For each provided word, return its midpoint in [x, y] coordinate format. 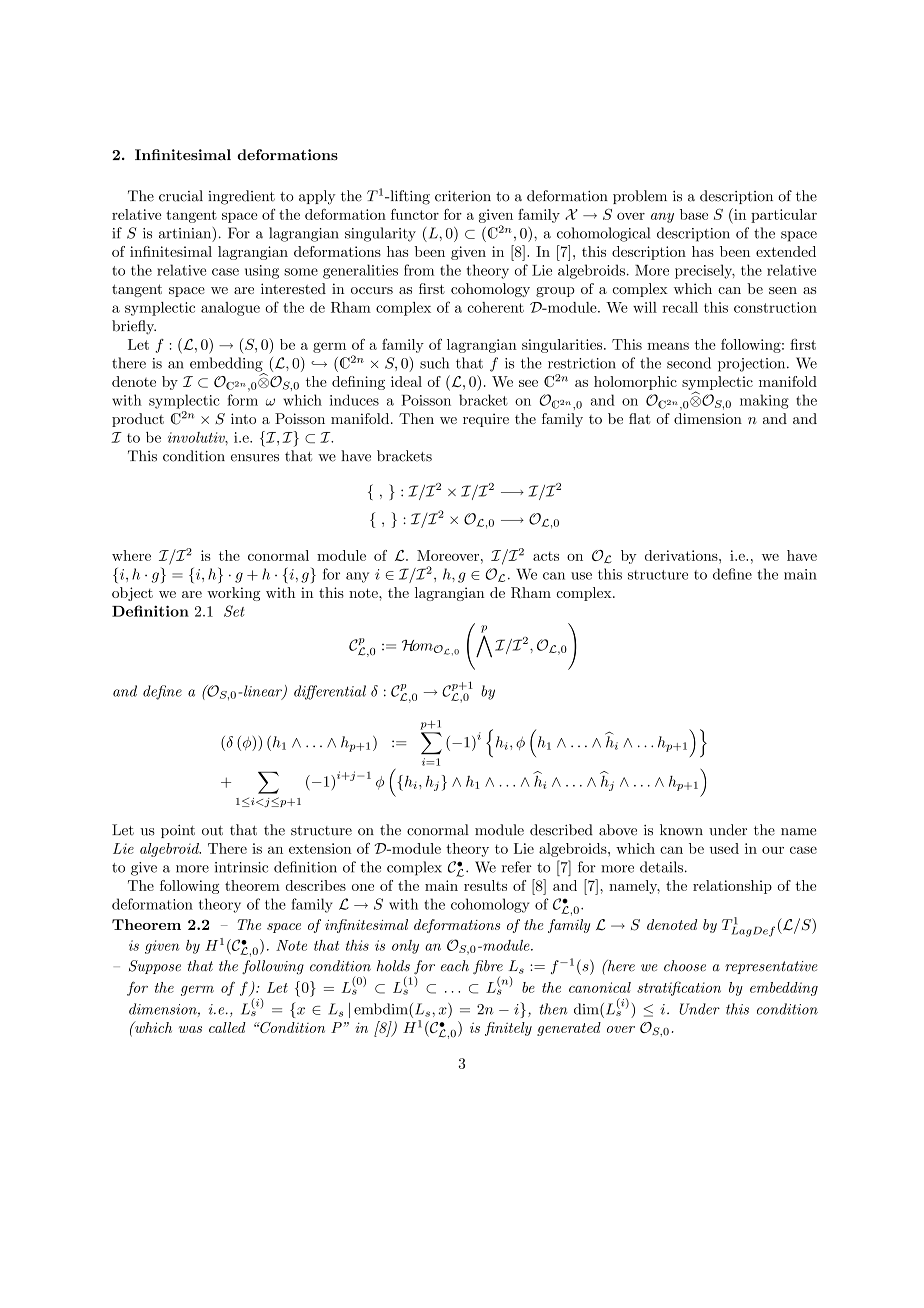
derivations [682, 555]
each [455, 966]
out [212, 831]
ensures [255, 458]
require [486, 420]
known [681, 830]
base [694, 214]
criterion [463, 196]
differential [330, 692]
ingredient [241, 197]
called [227, 1027]
